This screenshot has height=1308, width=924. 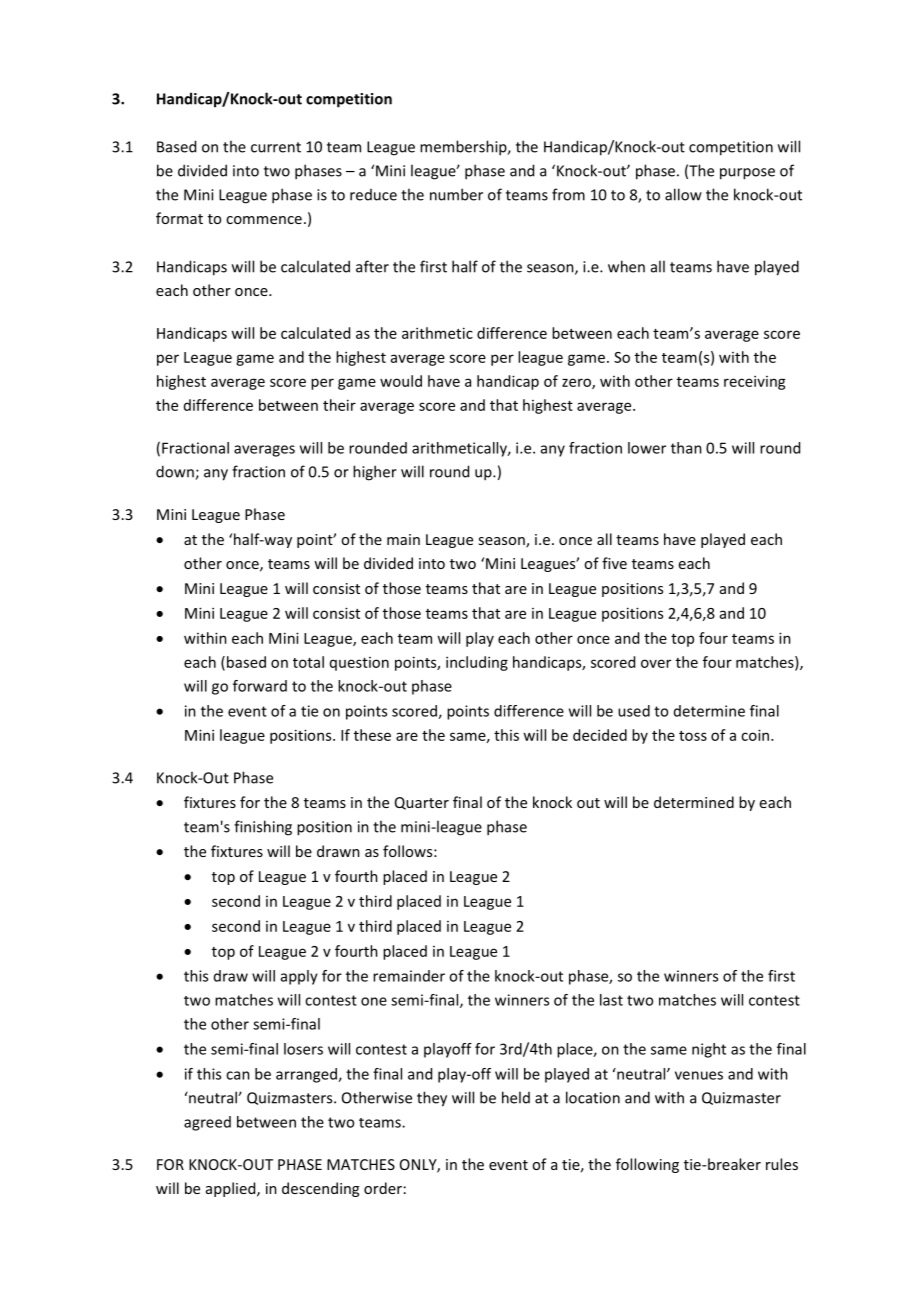 What do you see at coordinates (693, 736) in the screenshot?
I see `toss` at bounding box center [693, 736].
